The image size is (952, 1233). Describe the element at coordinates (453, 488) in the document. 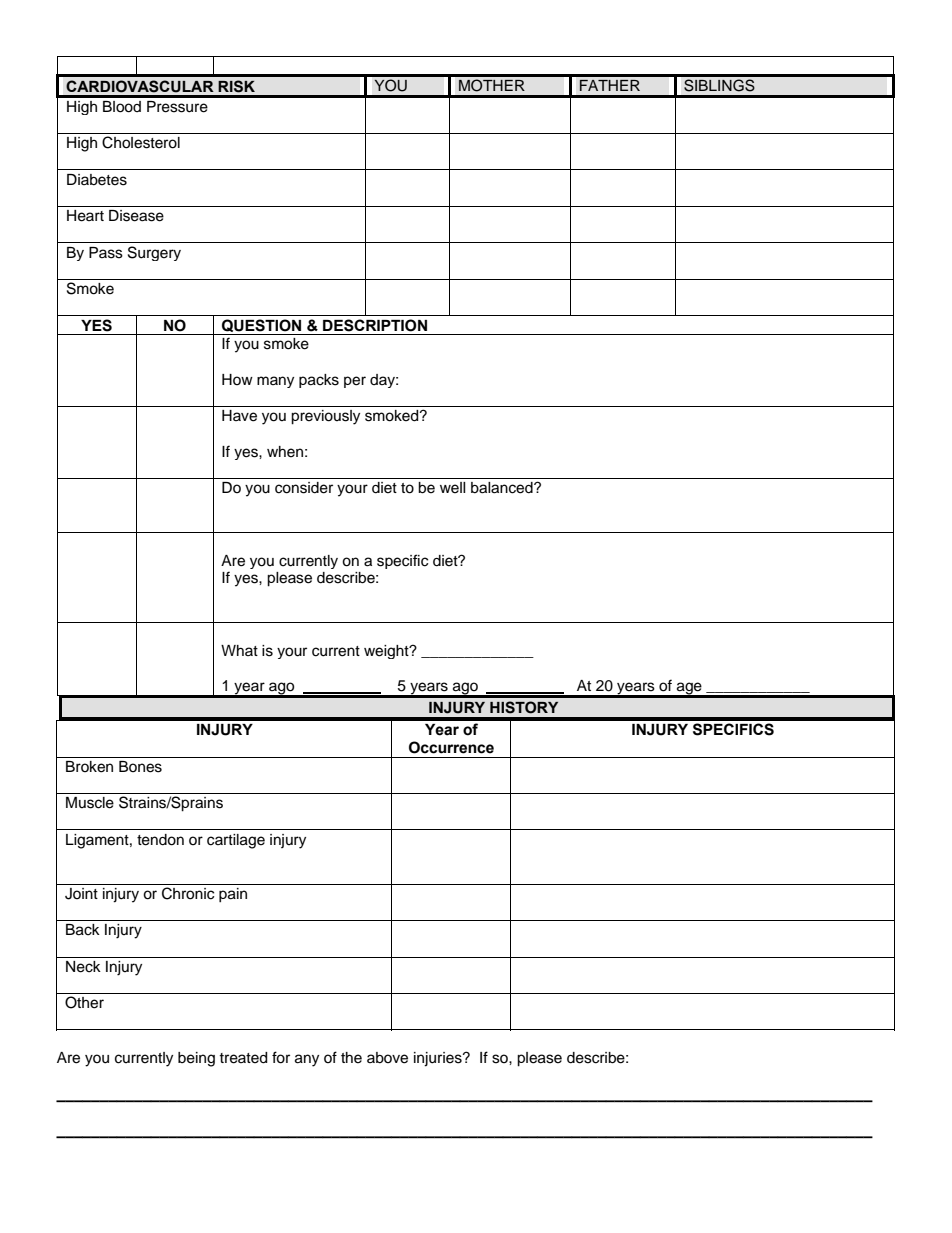

I see `well` at that location.
